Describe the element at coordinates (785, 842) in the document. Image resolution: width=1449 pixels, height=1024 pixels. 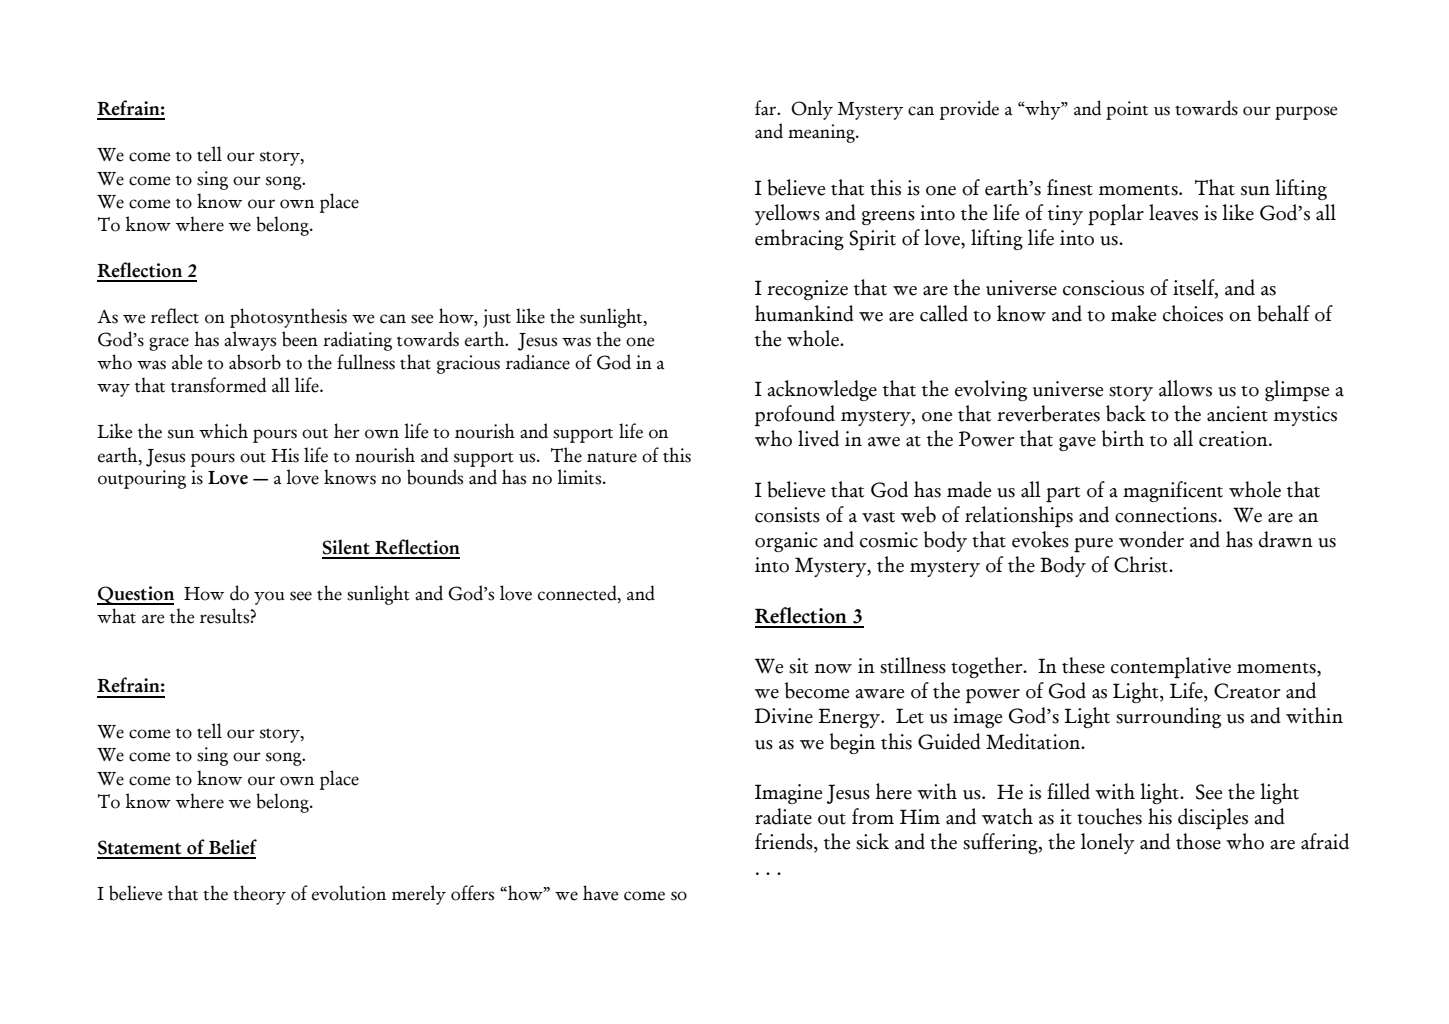
I see `friends` at that location.
